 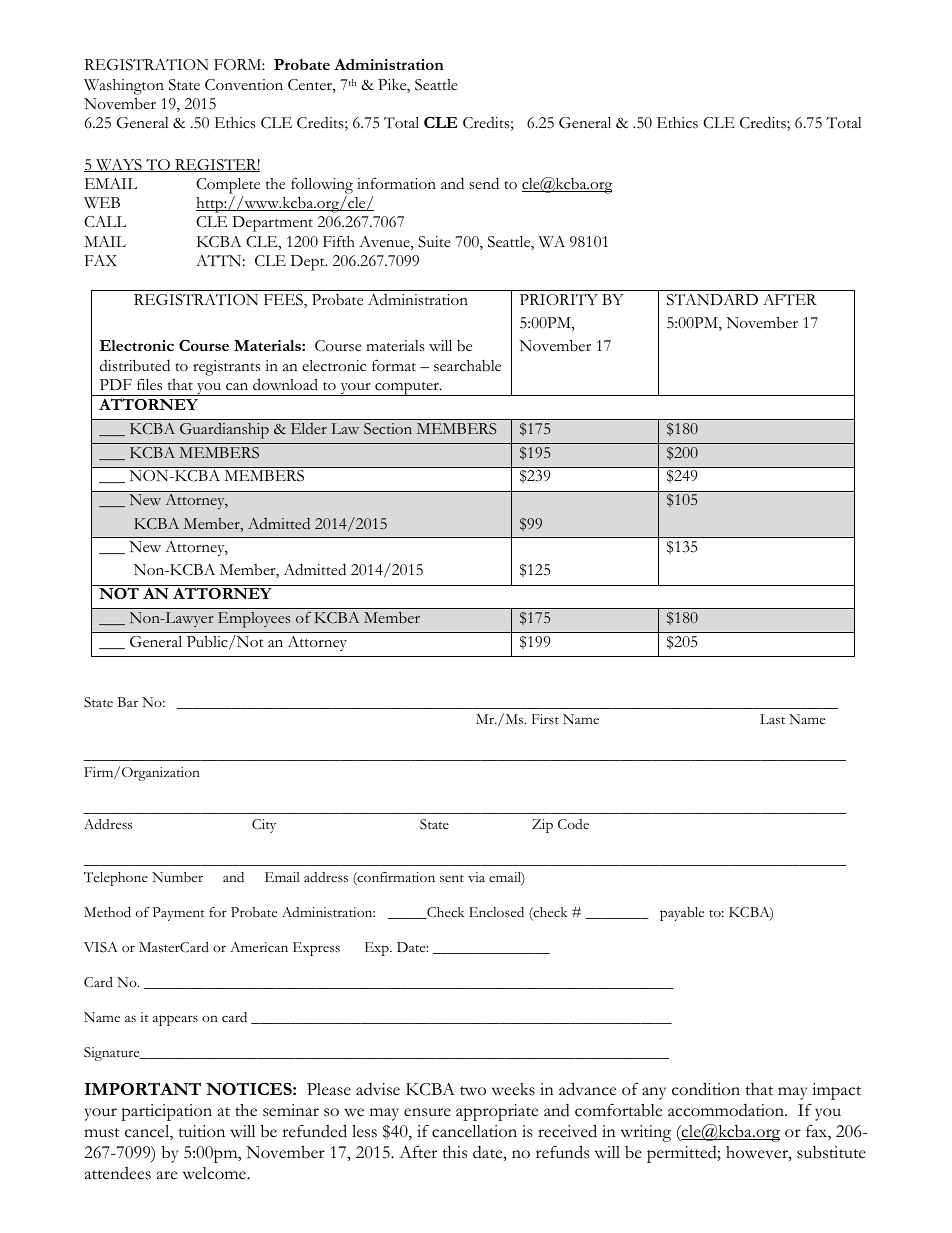 I want to click on STANDARD, so click(x=712, y=300).
